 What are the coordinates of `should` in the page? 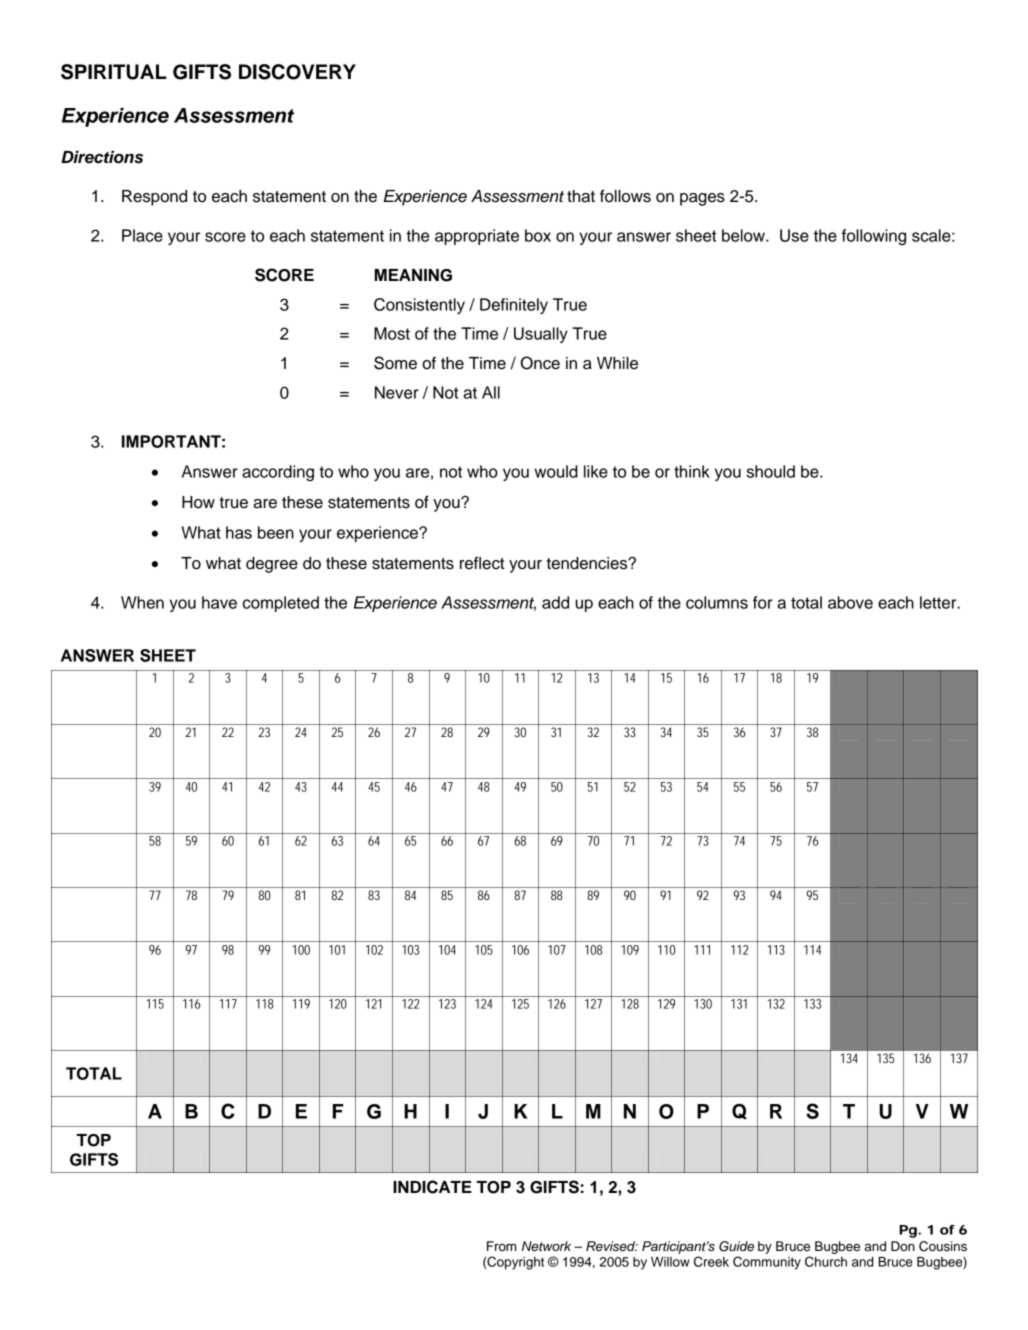 It's located at (771, 471).
